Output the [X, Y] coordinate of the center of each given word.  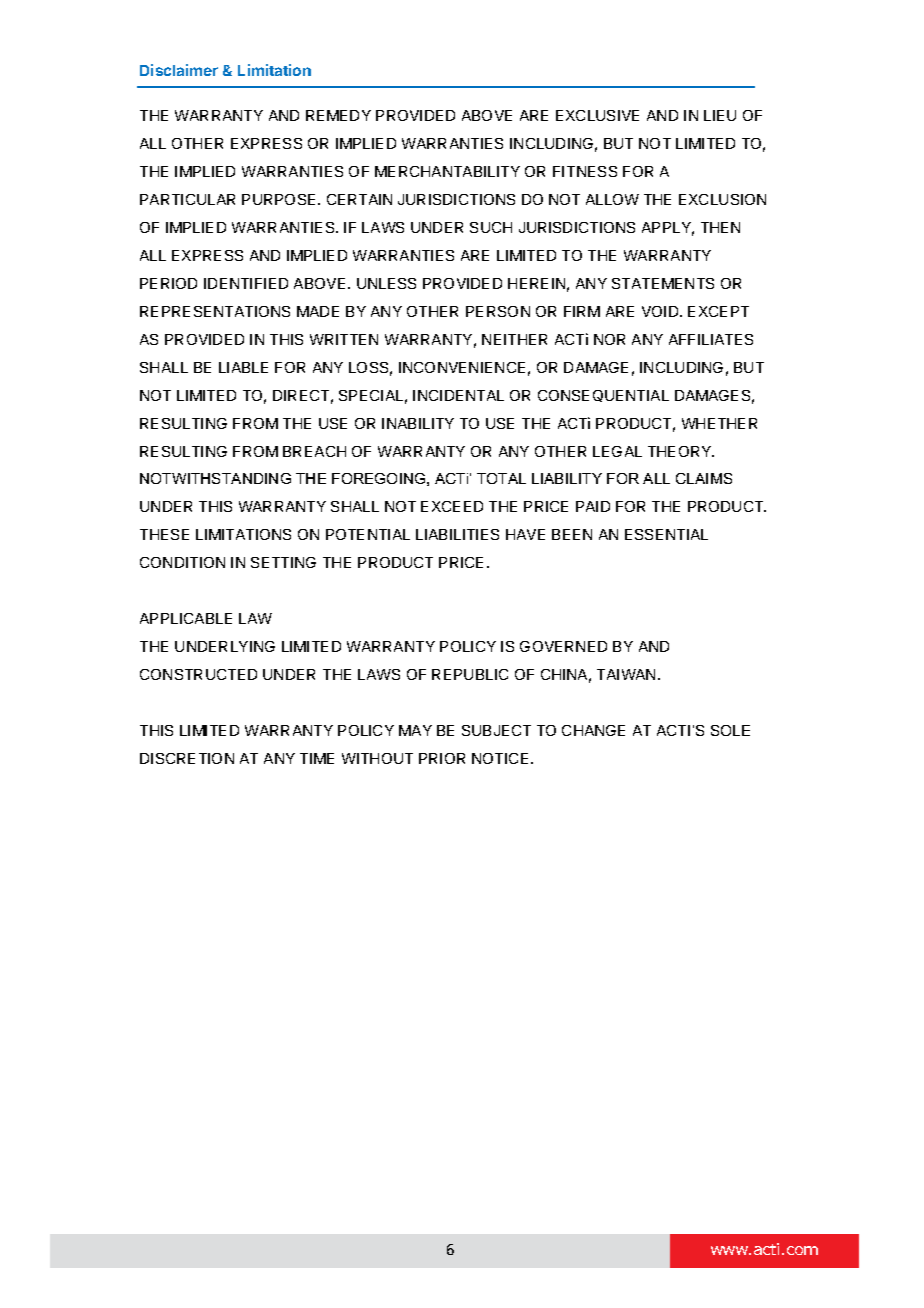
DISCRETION [187, 758]
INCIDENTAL [458, 395]
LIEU [720, 115]
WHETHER [719, 423]
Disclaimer [179, 70]
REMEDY [338, 115]
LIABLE [243, 367]
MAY [415, 730]
